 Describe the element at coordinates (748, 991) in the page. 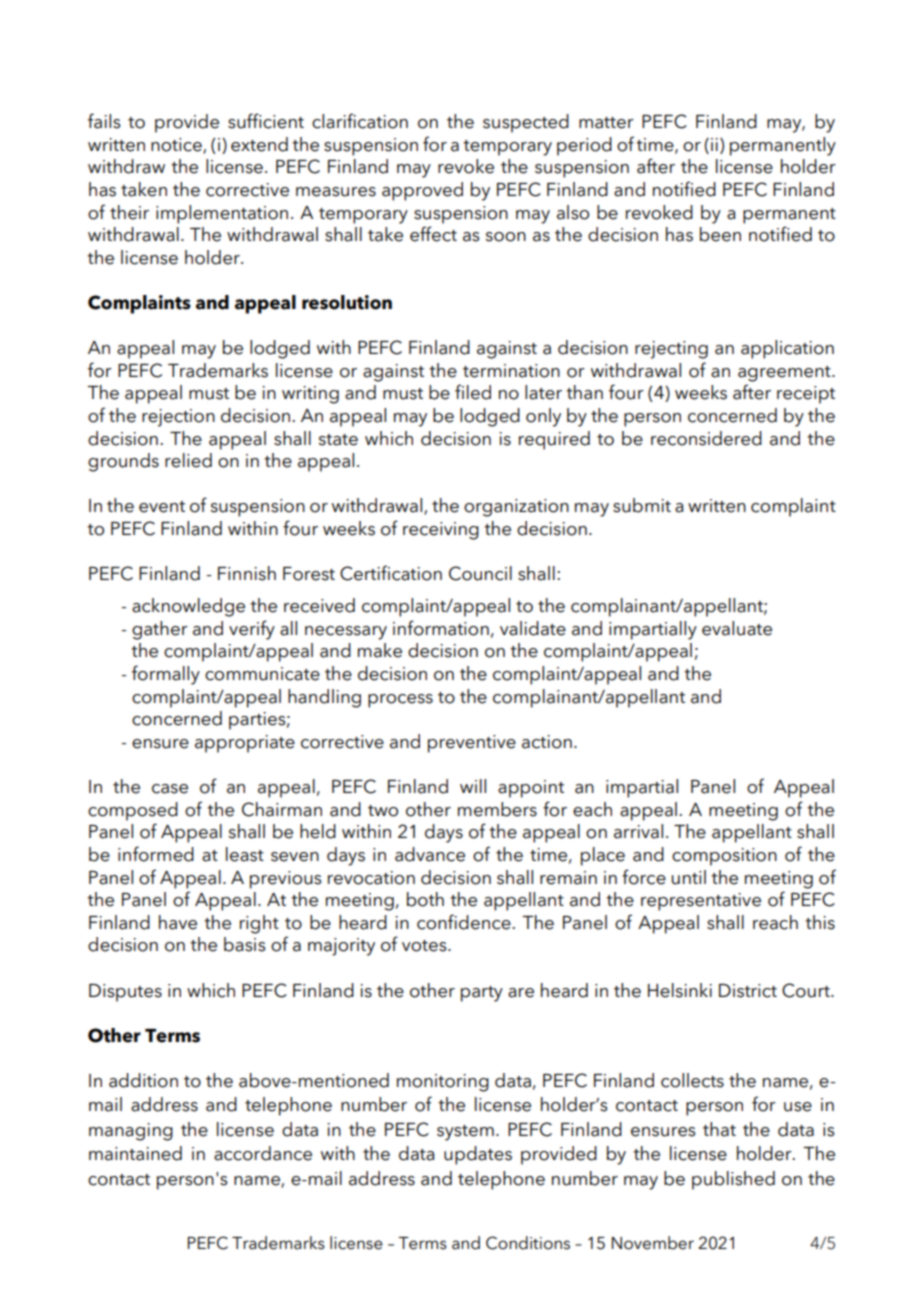

I see `District` at that location.
